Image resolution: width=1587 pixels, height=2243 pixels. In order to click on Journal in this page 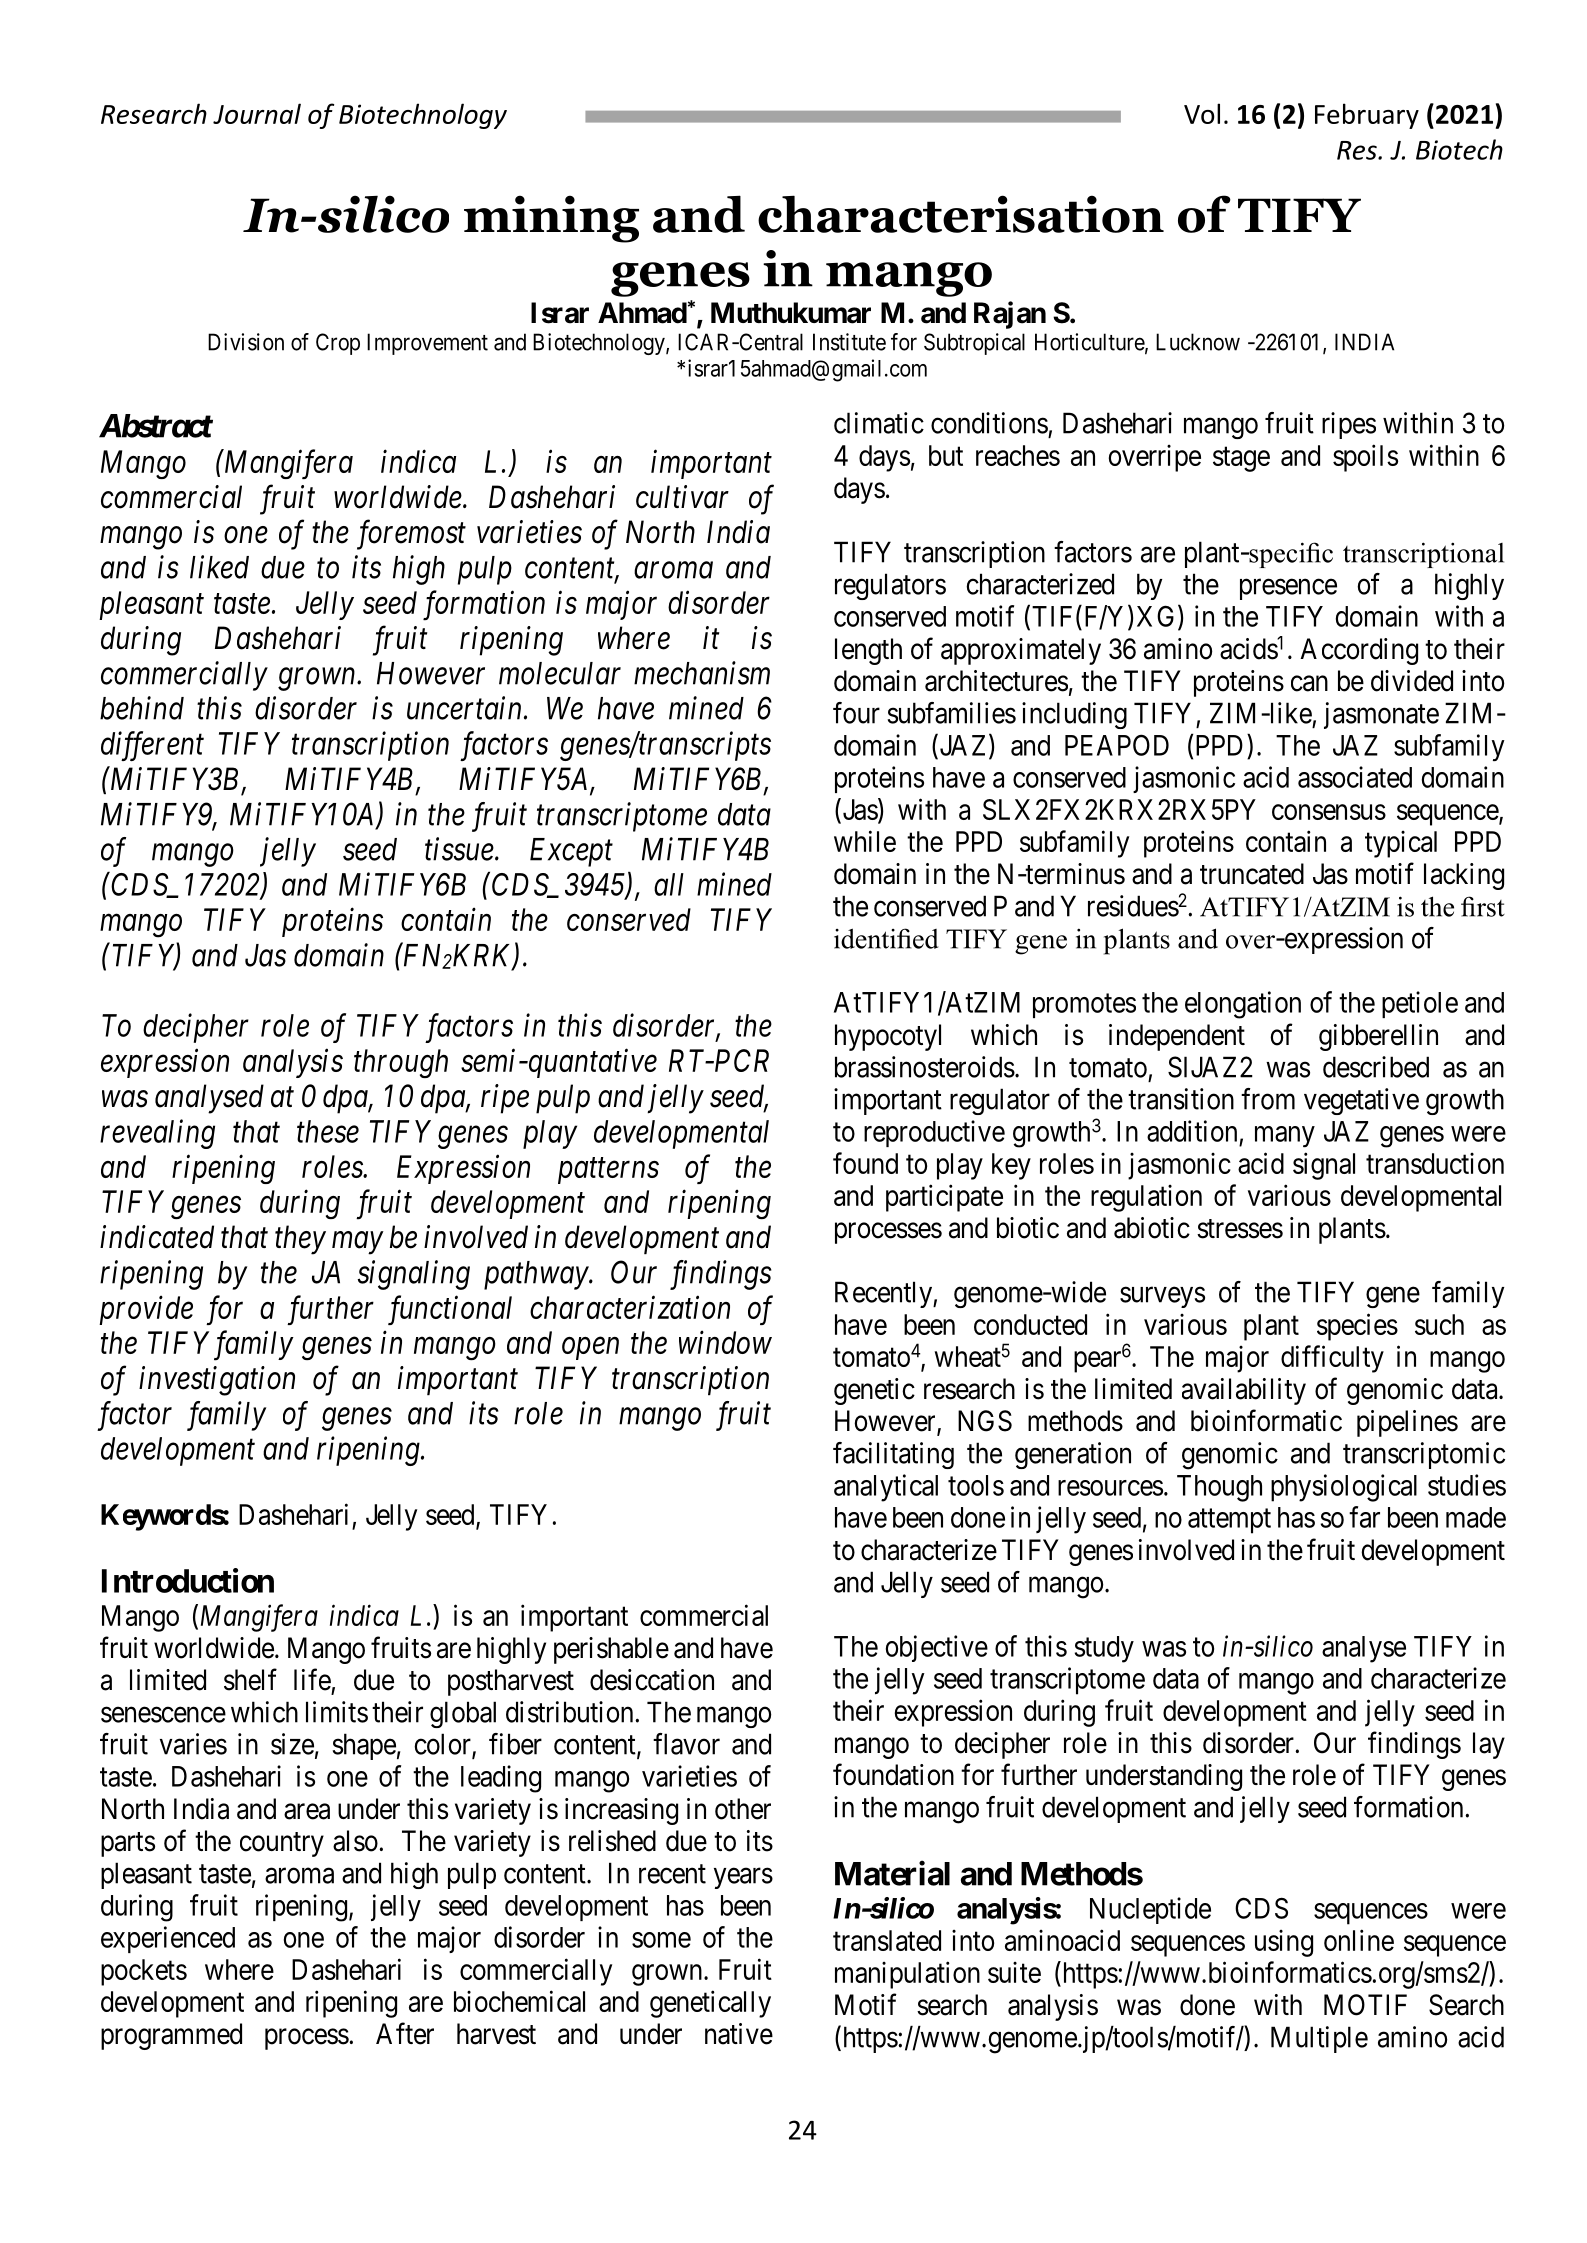, I will do `click(257, 113)`.
